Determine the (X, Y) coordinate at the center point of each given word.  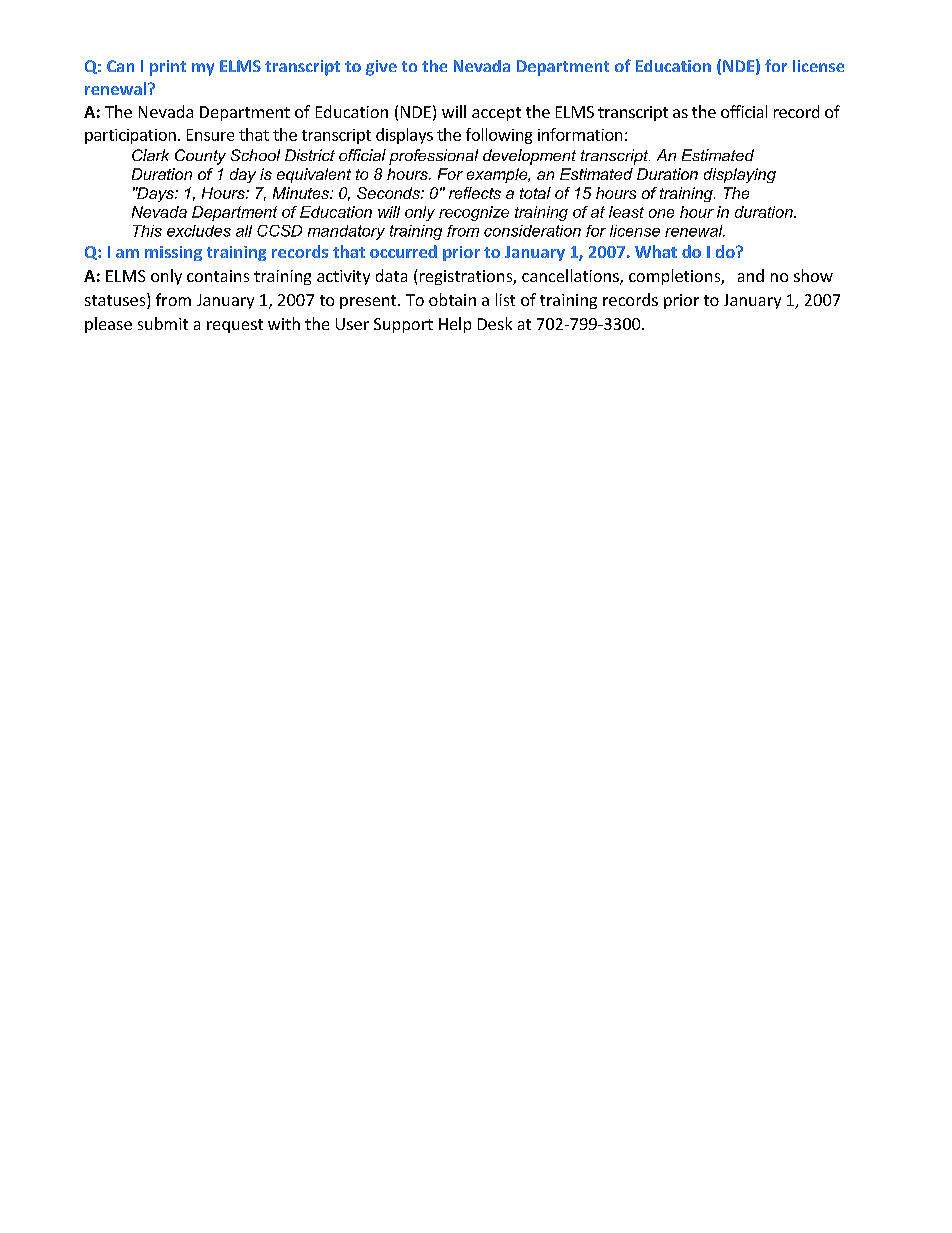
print (168, 68)
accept (496, 114)
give (381, 68)
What (656, 251)
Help (455, 325)
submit (163, 323)
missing (173, 253)
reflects (475, 193)
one (661, 213)
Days (156, 194)
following (499, 136)
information (580, 134)
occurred (403, 251)
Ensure (210, 135)
